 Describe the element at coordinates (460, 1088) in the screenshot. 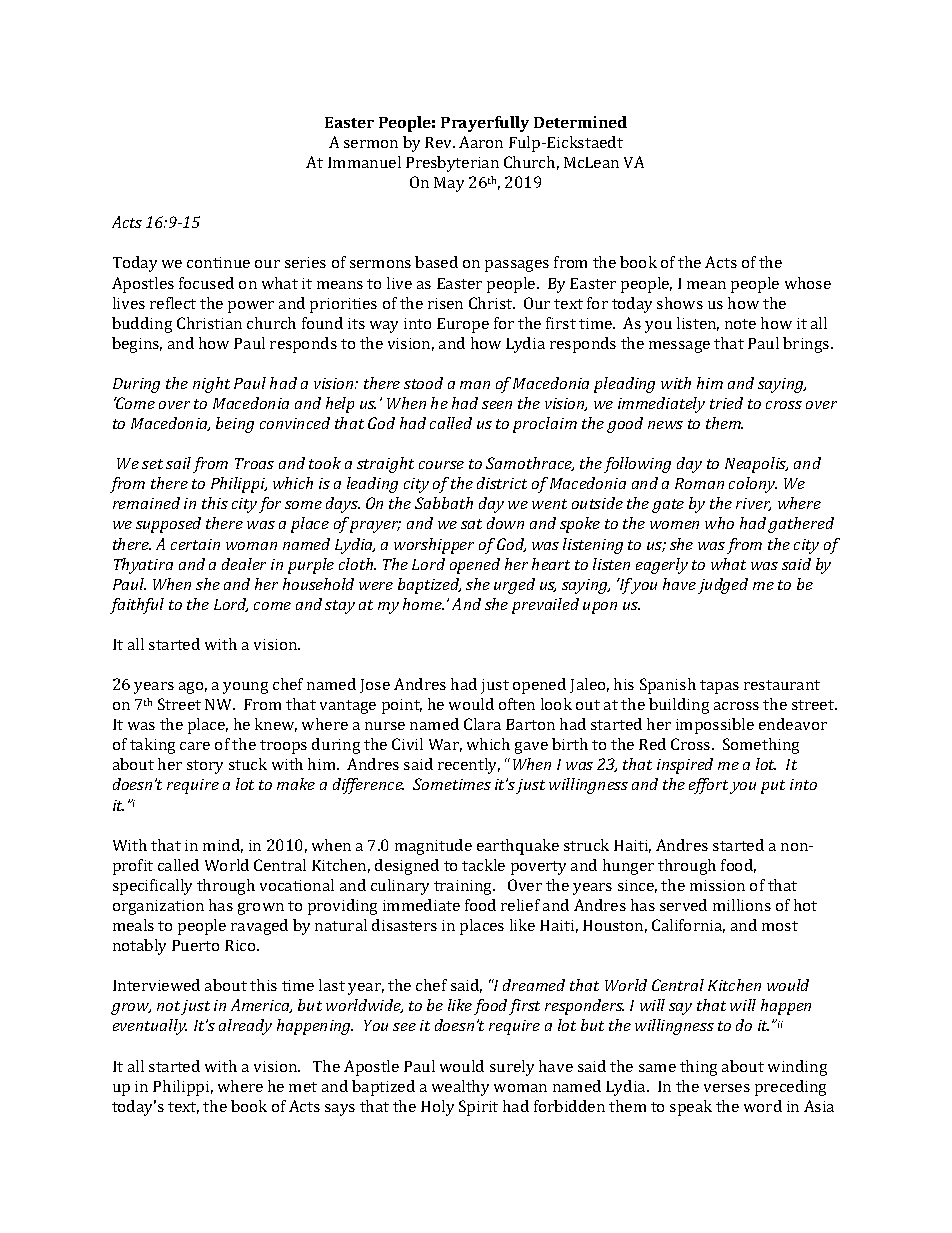

I see `wealthy` at that location.
